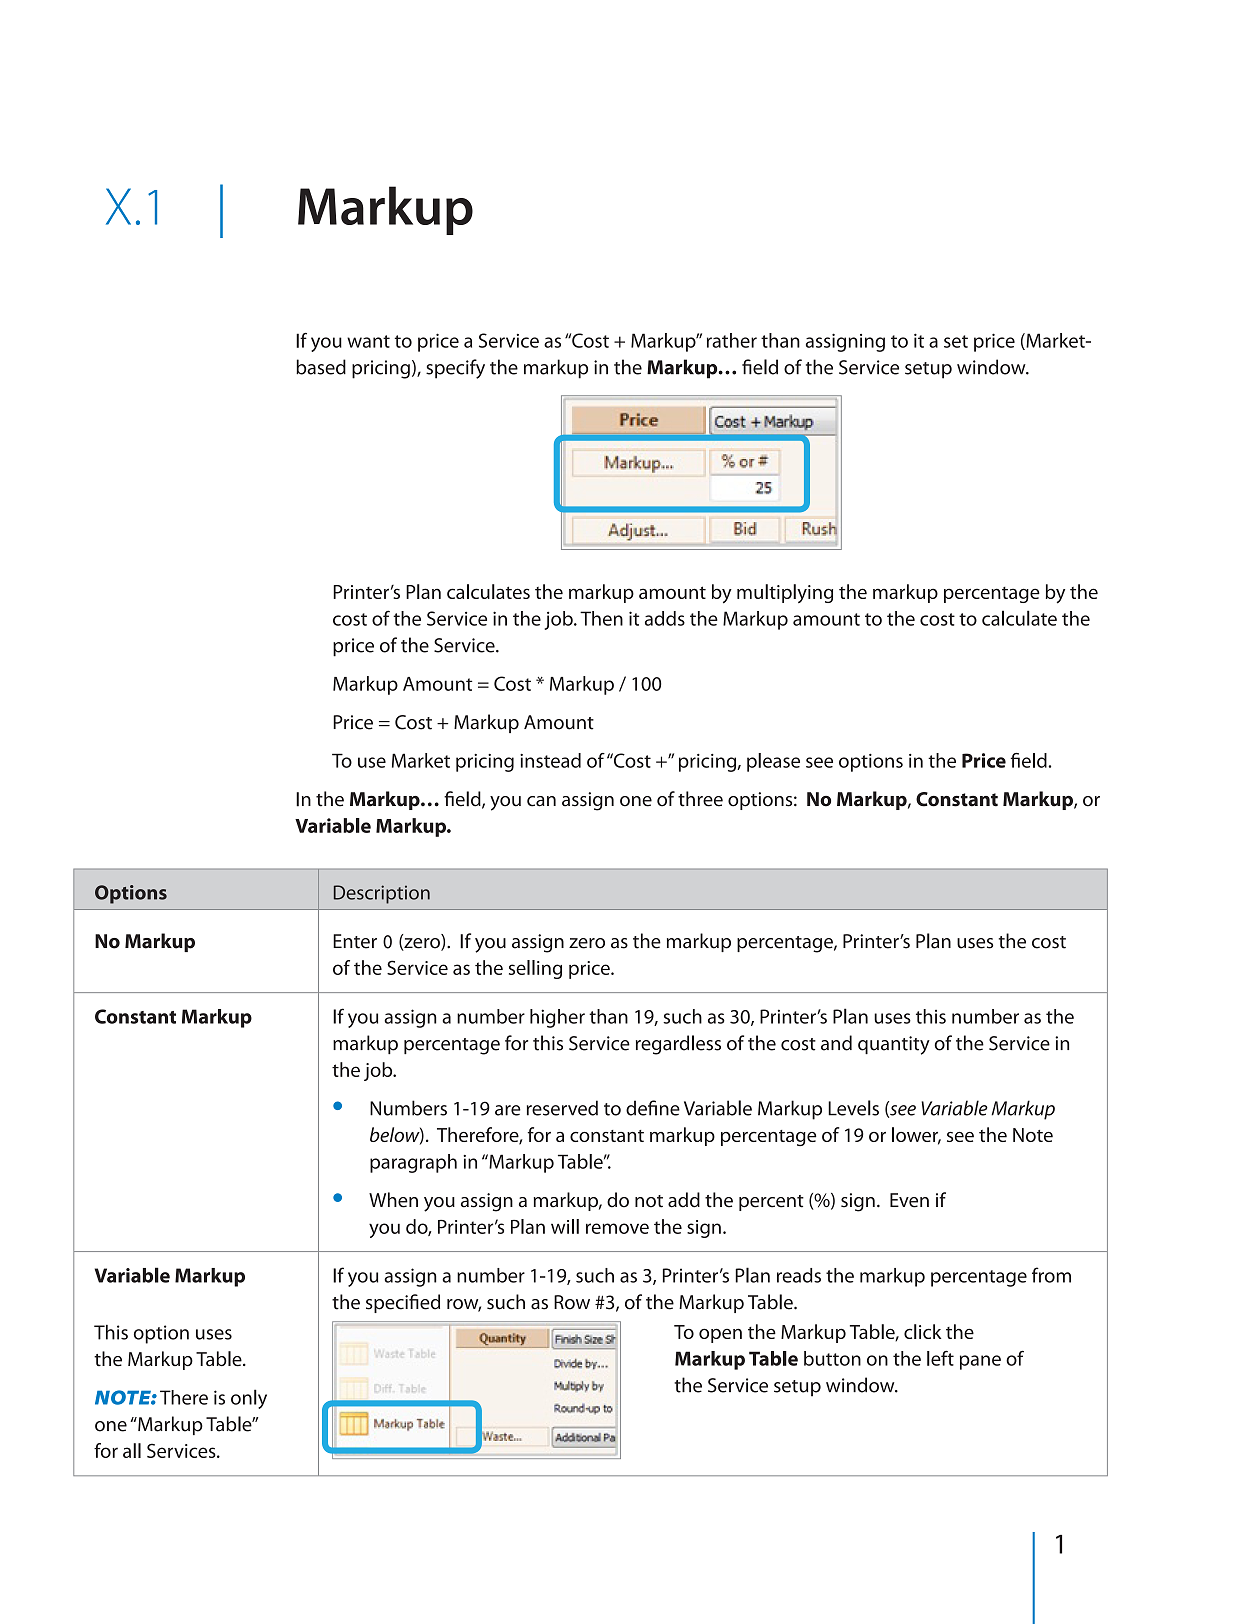 The image size is (1255, 1624). What do you see at coordinates (720, 1335) in the screenshot?
I see `open` at bounding box center [720, 1335].
